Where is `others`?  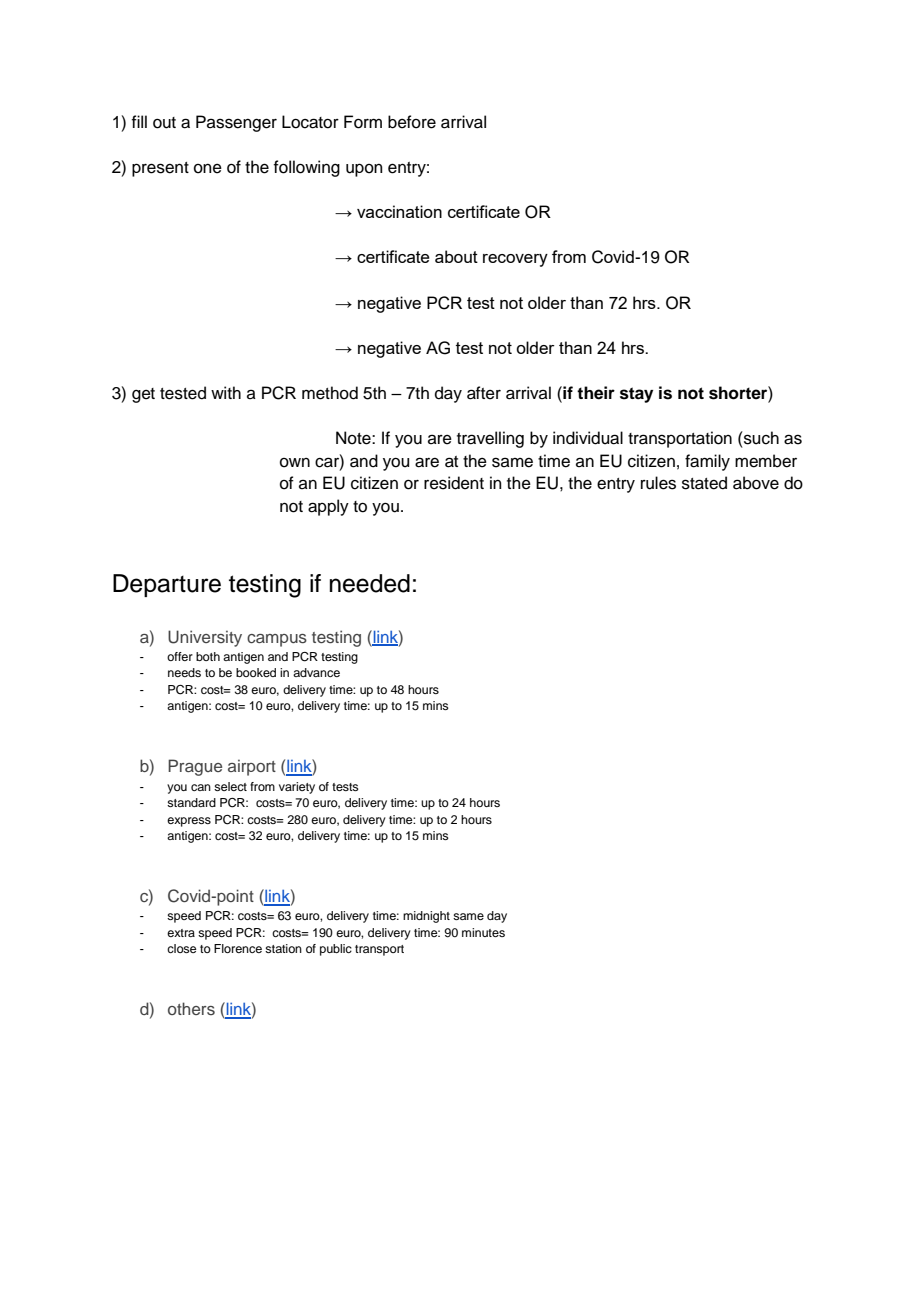
others is located at coordinates (191, 1008).
